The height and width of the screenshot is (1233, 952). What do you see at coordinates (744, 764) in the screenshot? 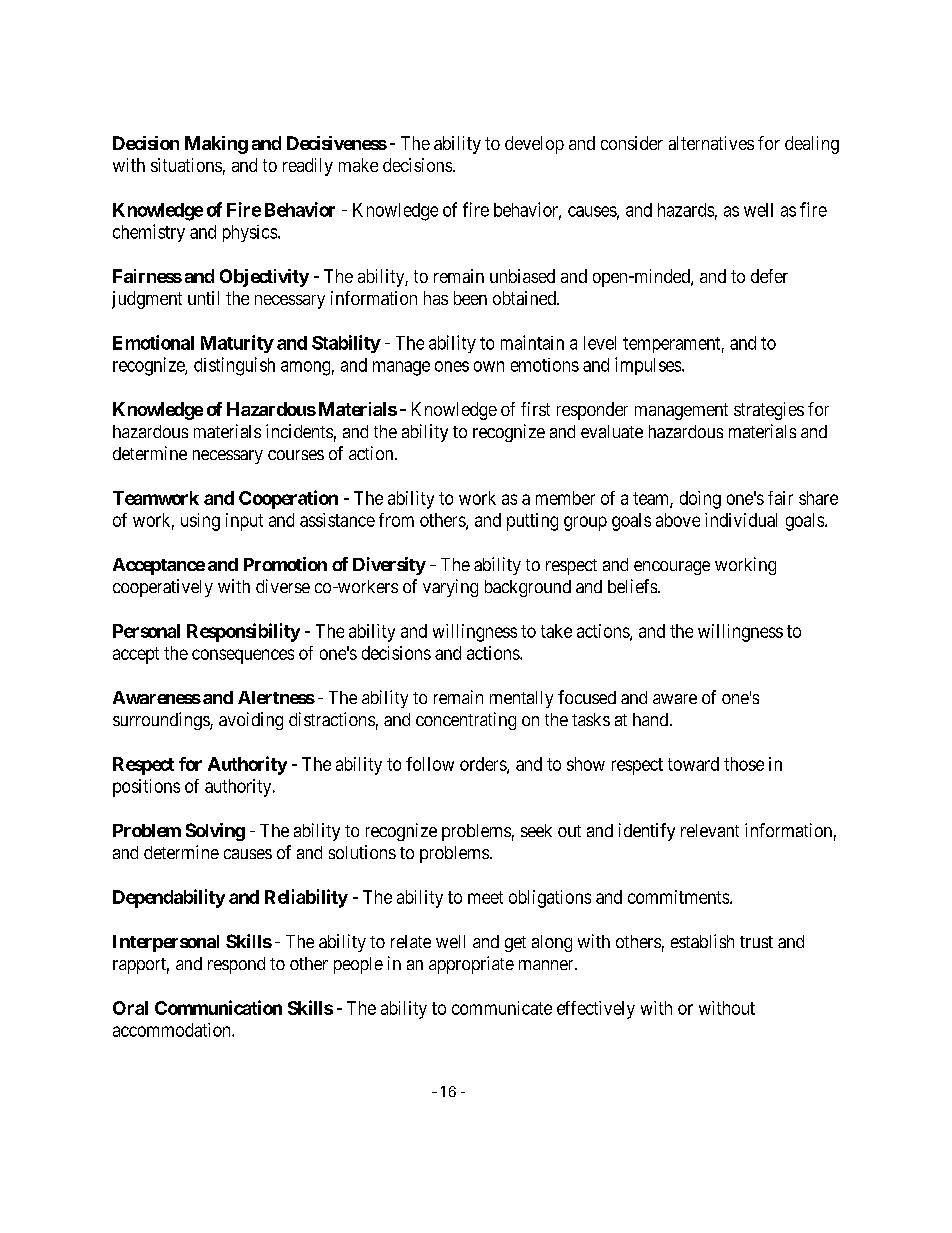
I see `those` at bounding box center [744, 764].
